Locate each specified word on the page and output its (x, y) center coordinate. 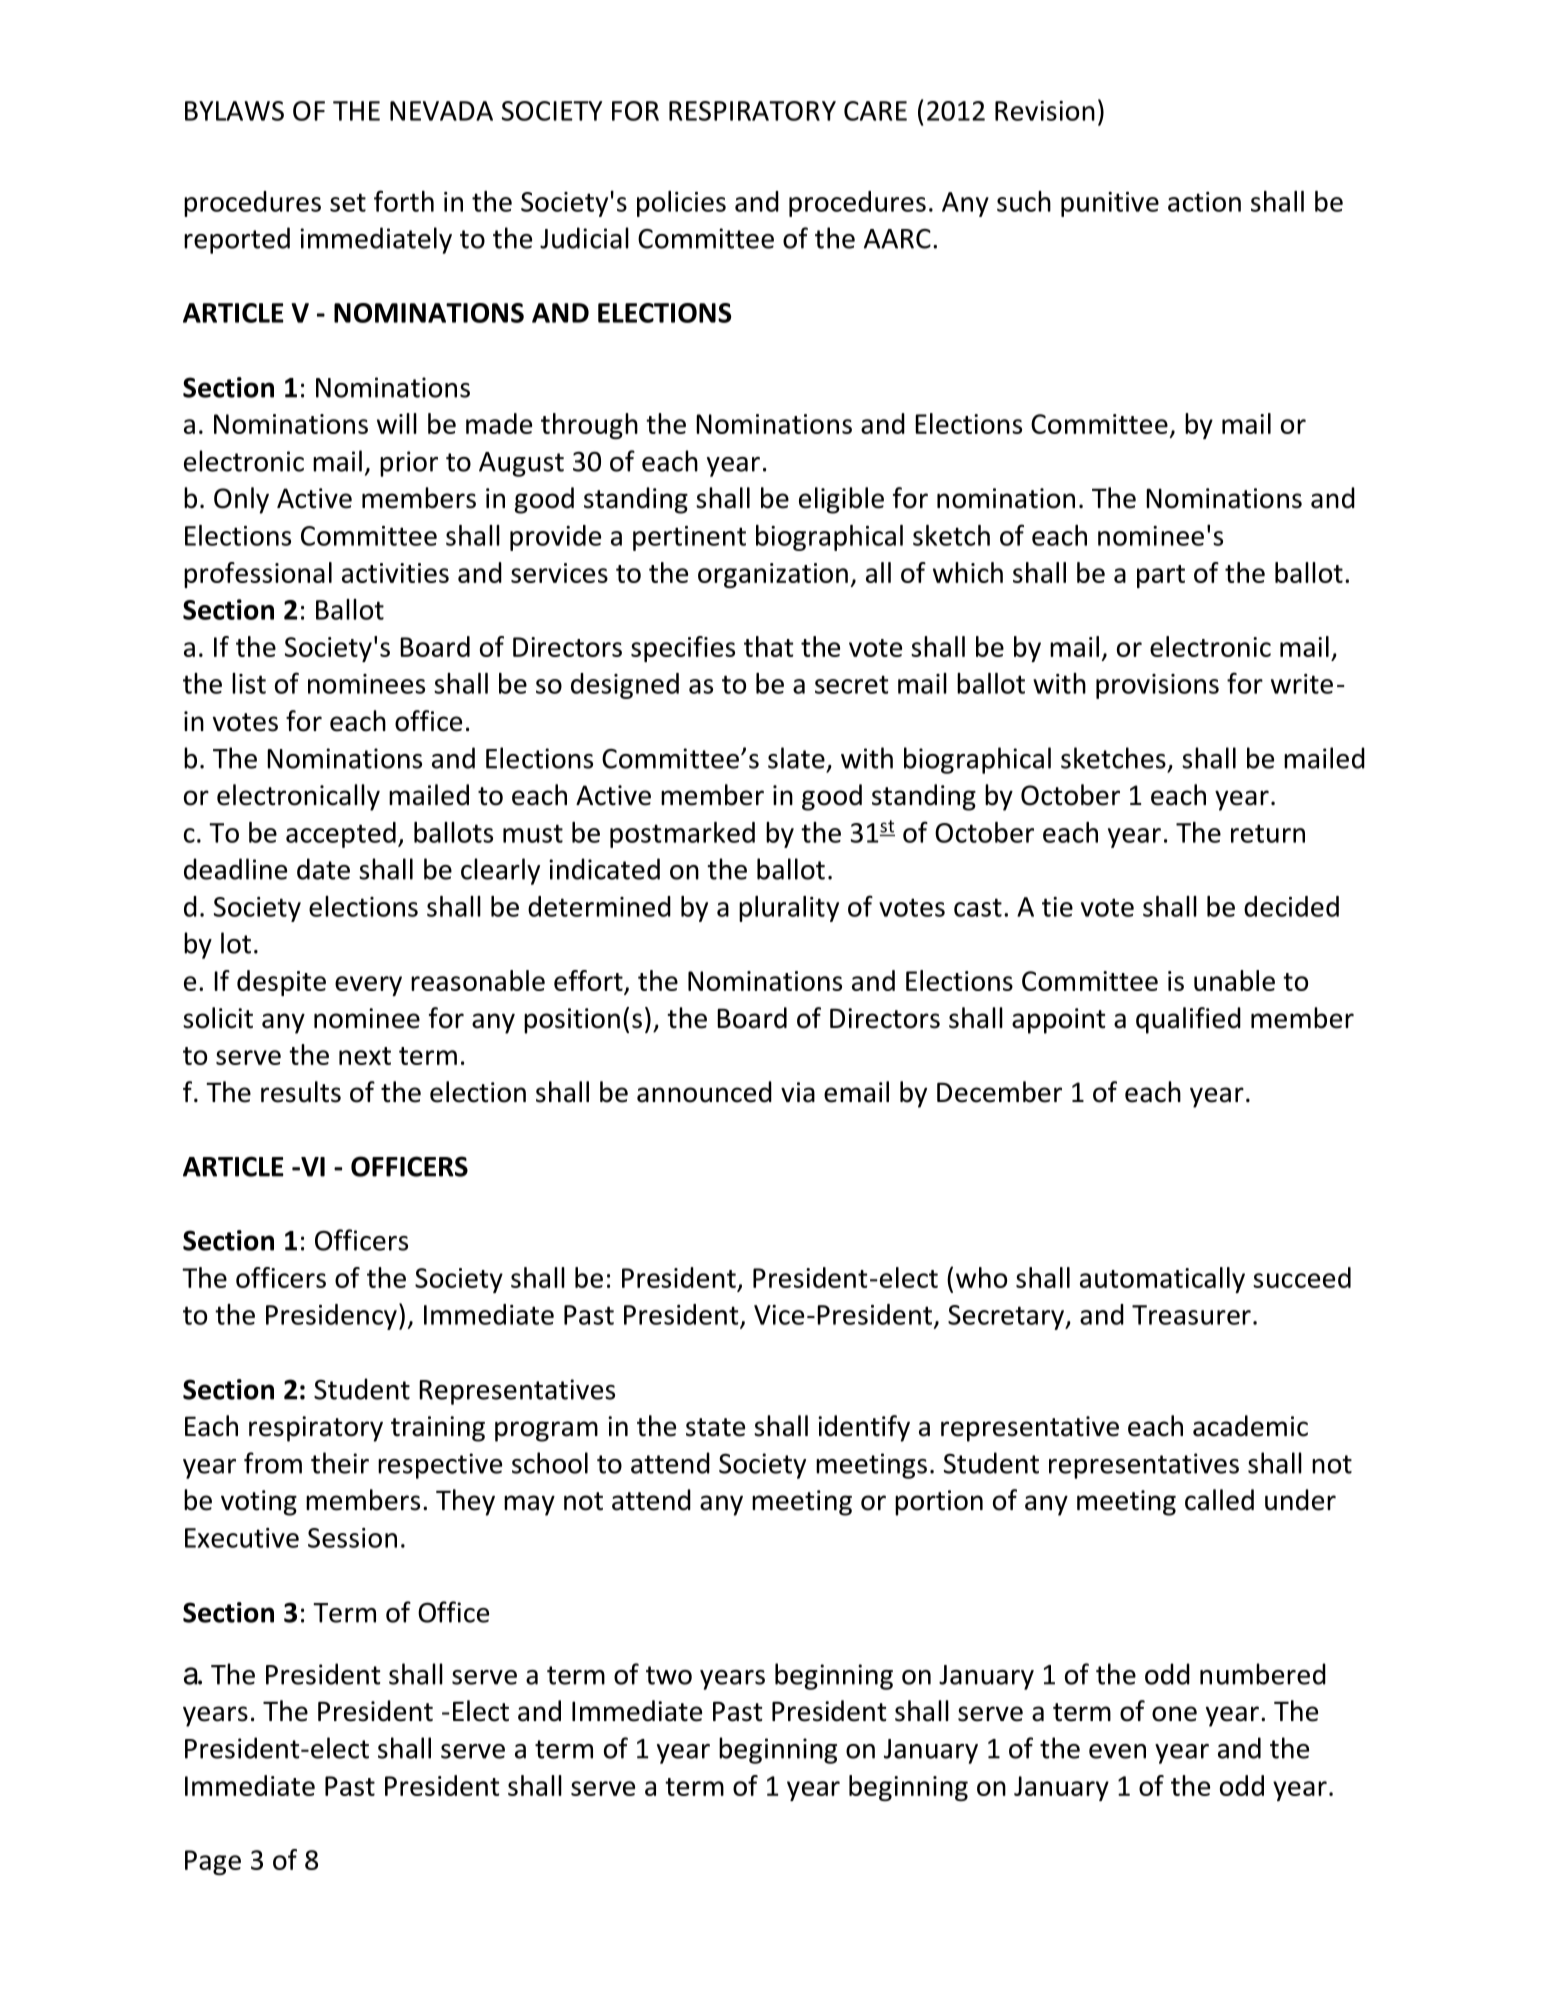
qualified (1188, 1020)
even (1117, 1751)
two (669, 1675)
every (368, 986)
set (348, 202)
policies (681, 204)
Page (213, 1862)
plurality (789, 909)
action (1204, 202)
